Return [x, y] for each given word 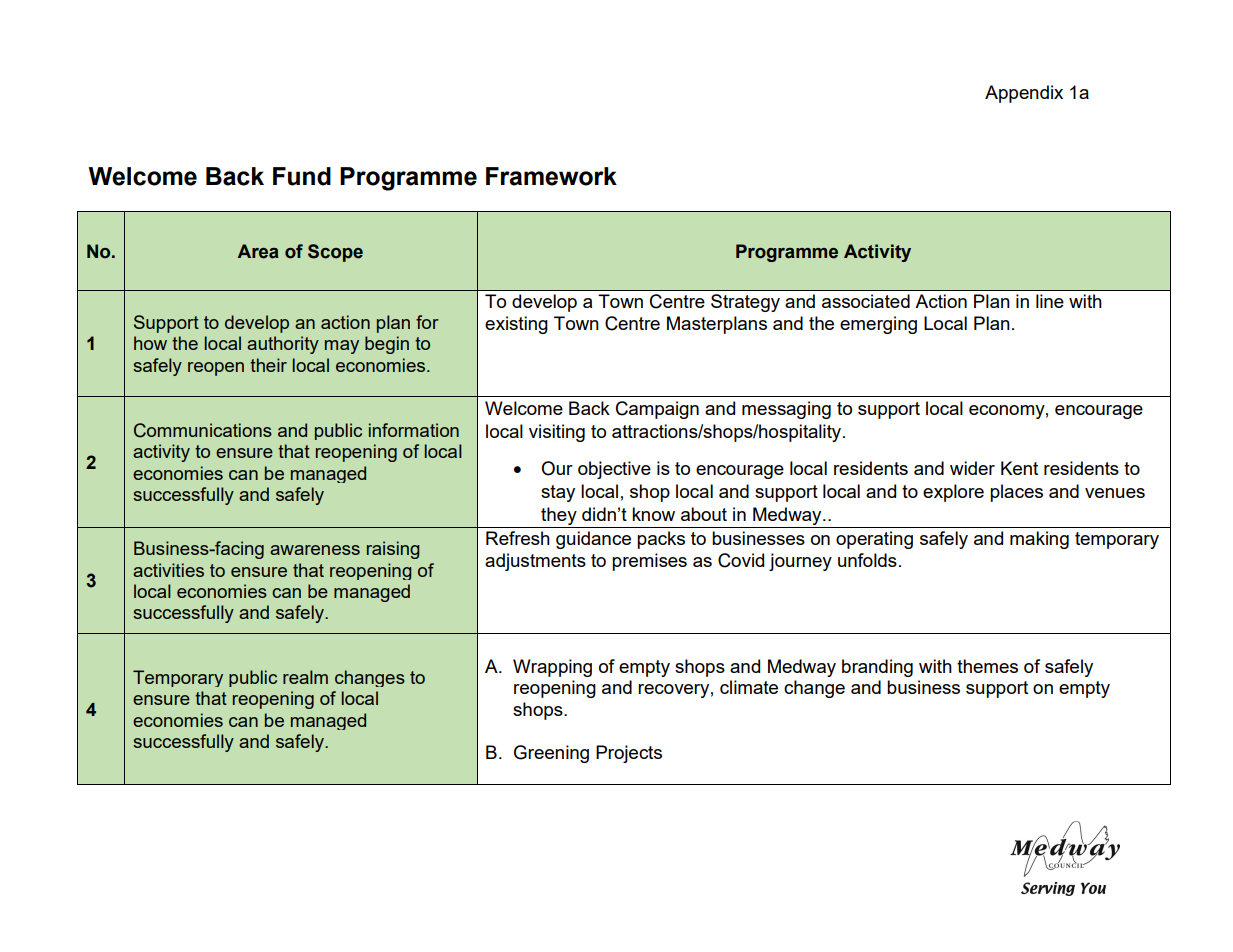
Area [258, 251]
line [1050, 301]
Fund [302, 176]
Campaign [657, 410]
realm [305, 677]
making [1039, 540]
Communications [203, 430]
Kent [1019, 468]
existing [516, 325]
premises [649, 562]
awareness [315, 550]
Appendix [1024, 94]
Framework [551, 176]
